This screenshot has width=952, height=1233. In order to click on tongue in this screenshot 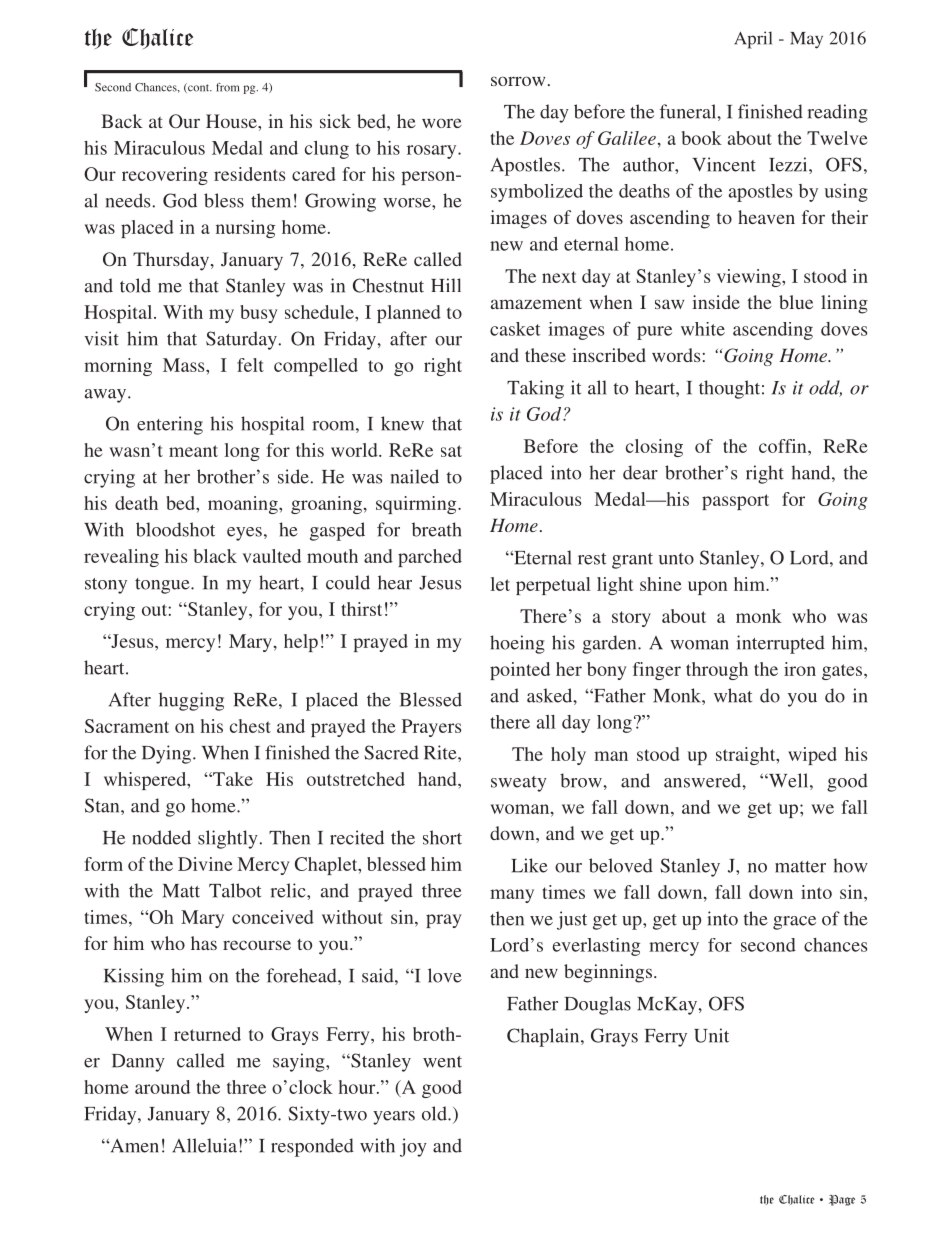, I will do `click(163, 586)`.
